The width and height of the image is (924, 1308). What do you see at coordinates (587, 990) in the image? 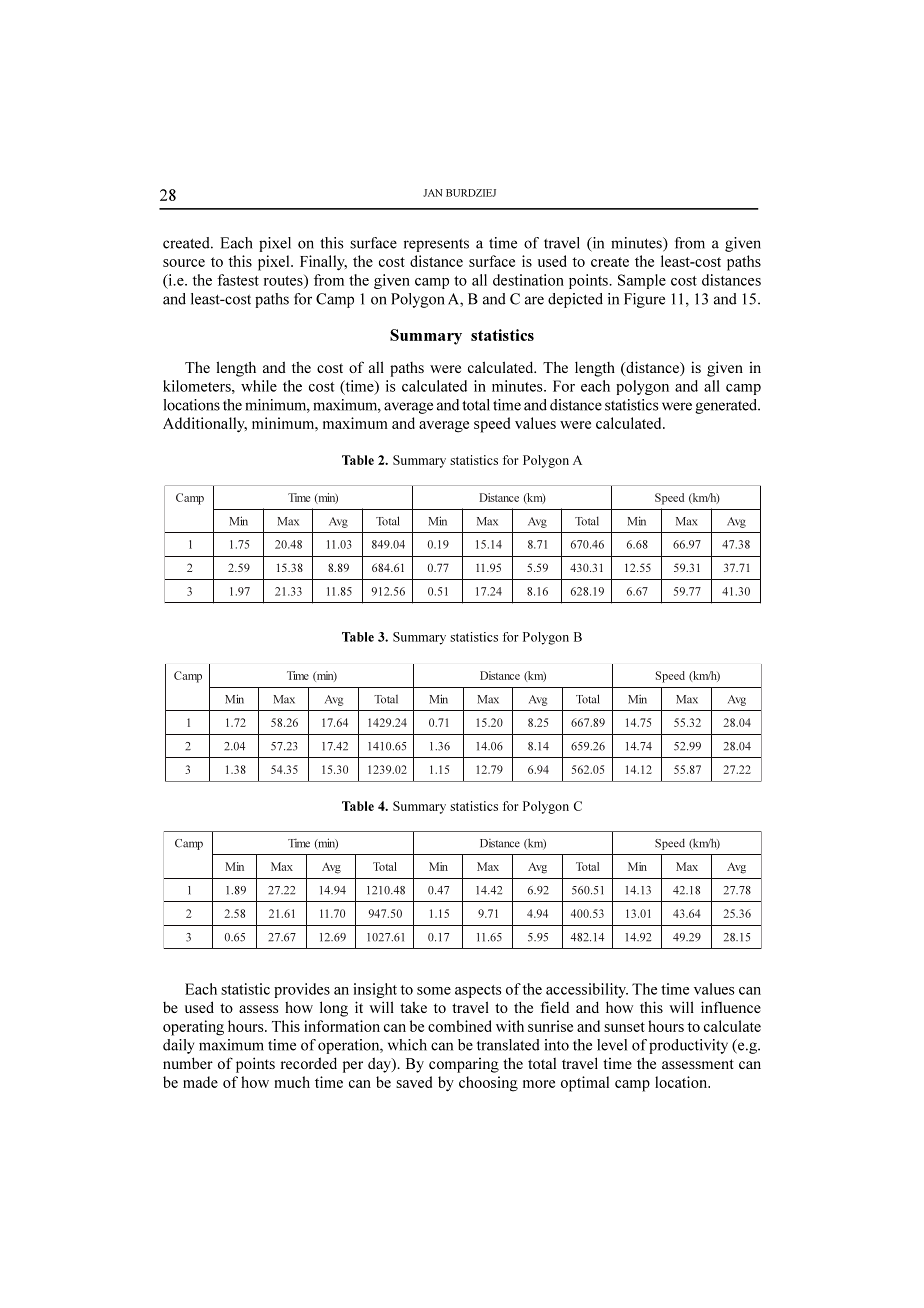
I see `accessibility` at bounding box center [587, 990].
